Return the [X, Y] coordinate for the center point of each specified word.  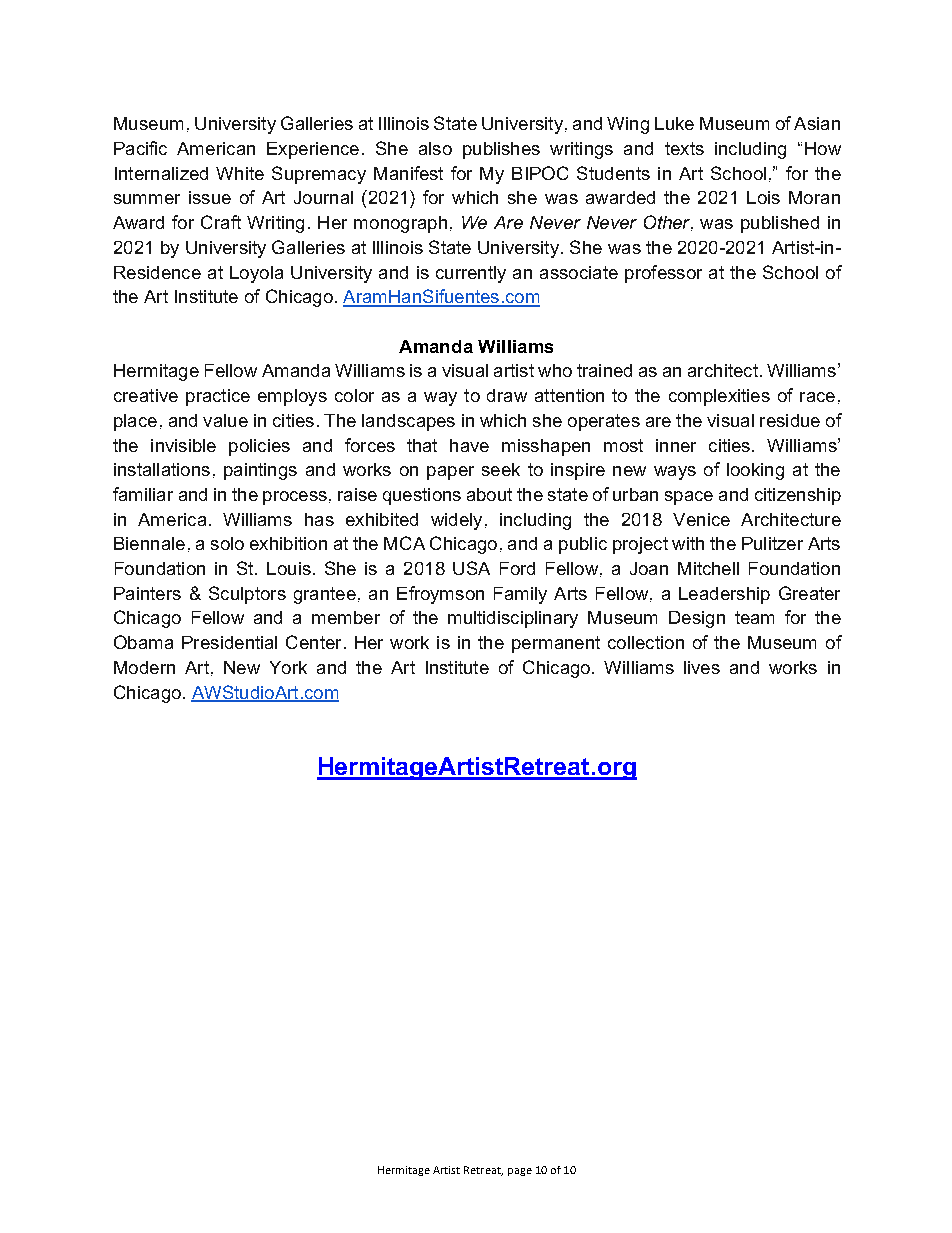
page [520, 1172]
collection [646, 642]
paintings [260, 471]
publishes [501, 150]
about [489, 494]
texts [684, 148]
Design [697, 619]
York [288, 667]
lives [702, 667]
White [240, 173]
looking [755, 471]
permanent [556, 644]
